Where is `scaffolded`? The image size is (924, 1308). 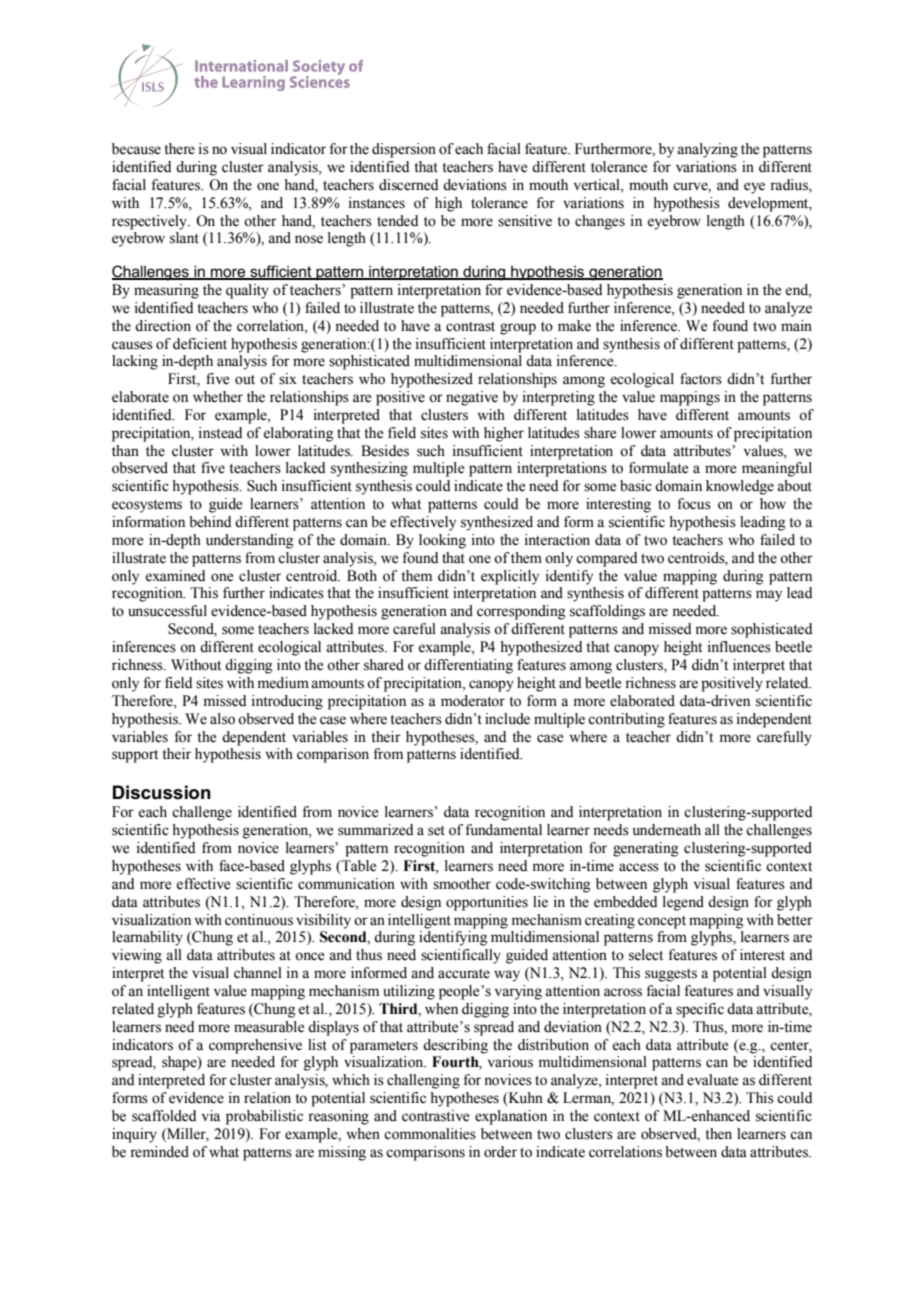 scaffolded is located at coordinates (164, 1116).
